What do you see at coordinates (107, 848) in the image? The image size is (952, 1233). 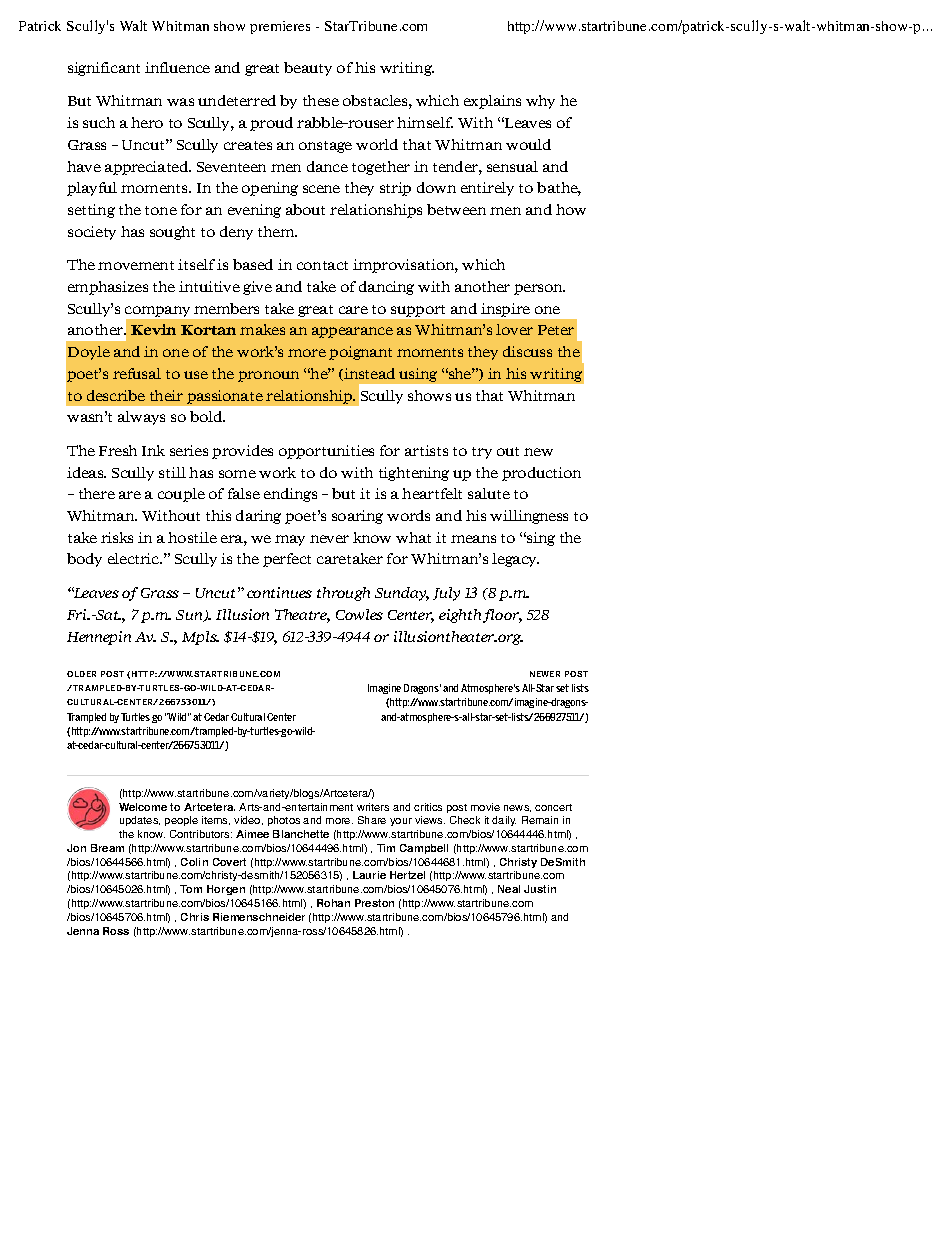 I see `Bream` at bounding box center [107, 848].
